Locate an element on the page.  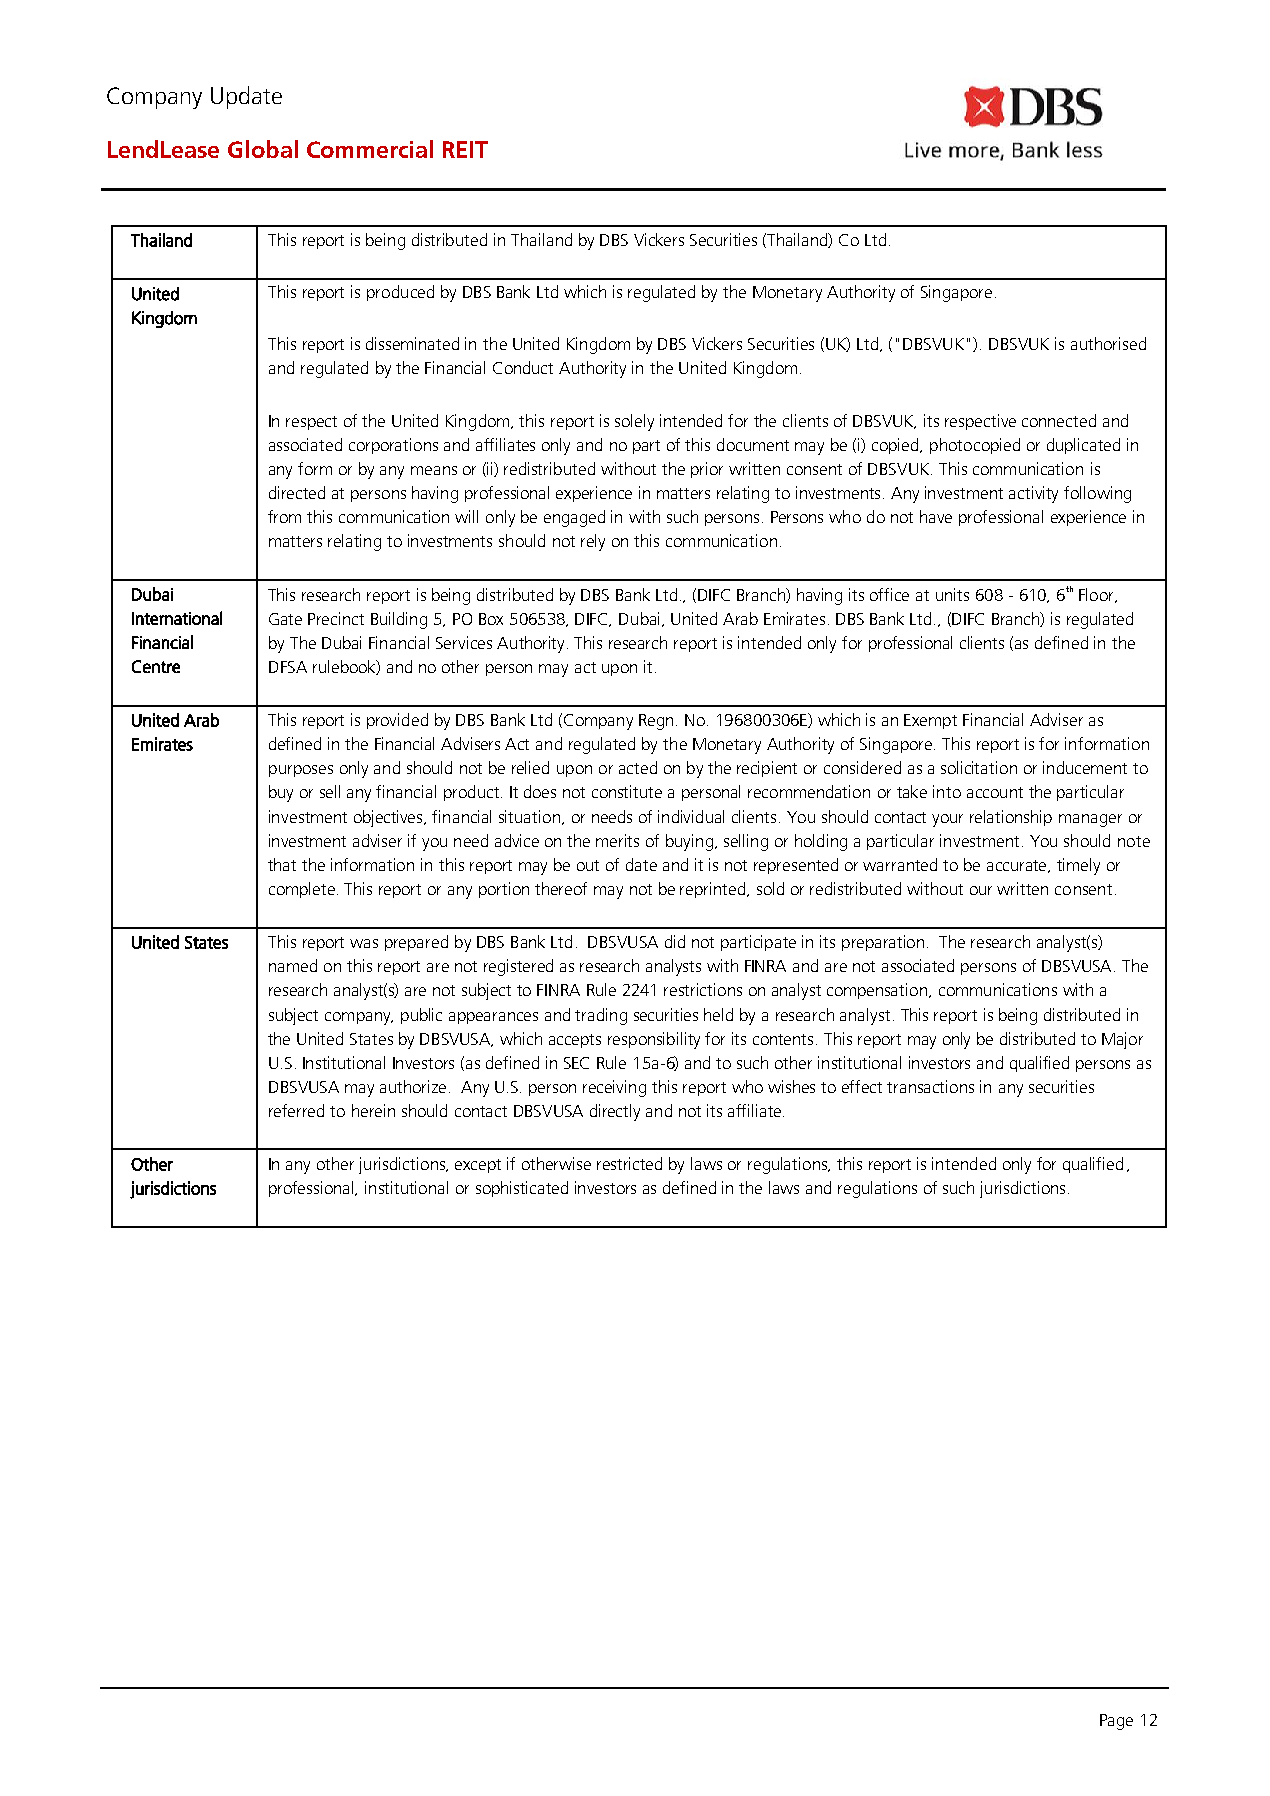
authorised is located at coordinates (1108, 343).
